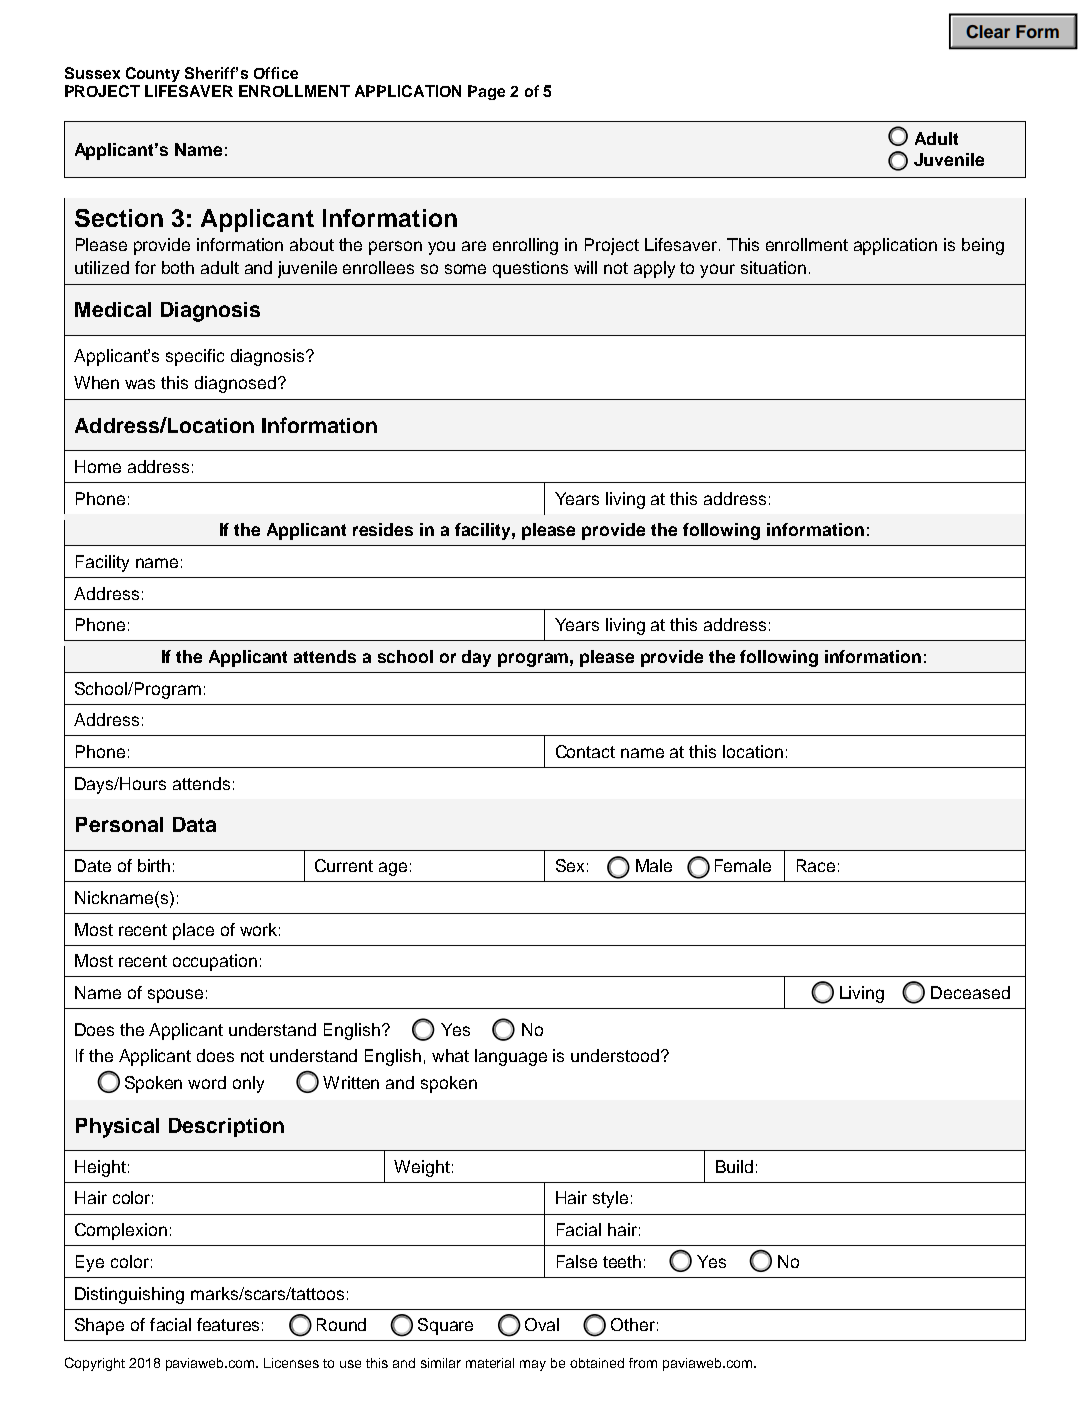 Image resolution: width=1090 pixels, height=1410 pixels. Describe the element at coordinates (98, 466) in the screenshot. I see `Home` at that location.
